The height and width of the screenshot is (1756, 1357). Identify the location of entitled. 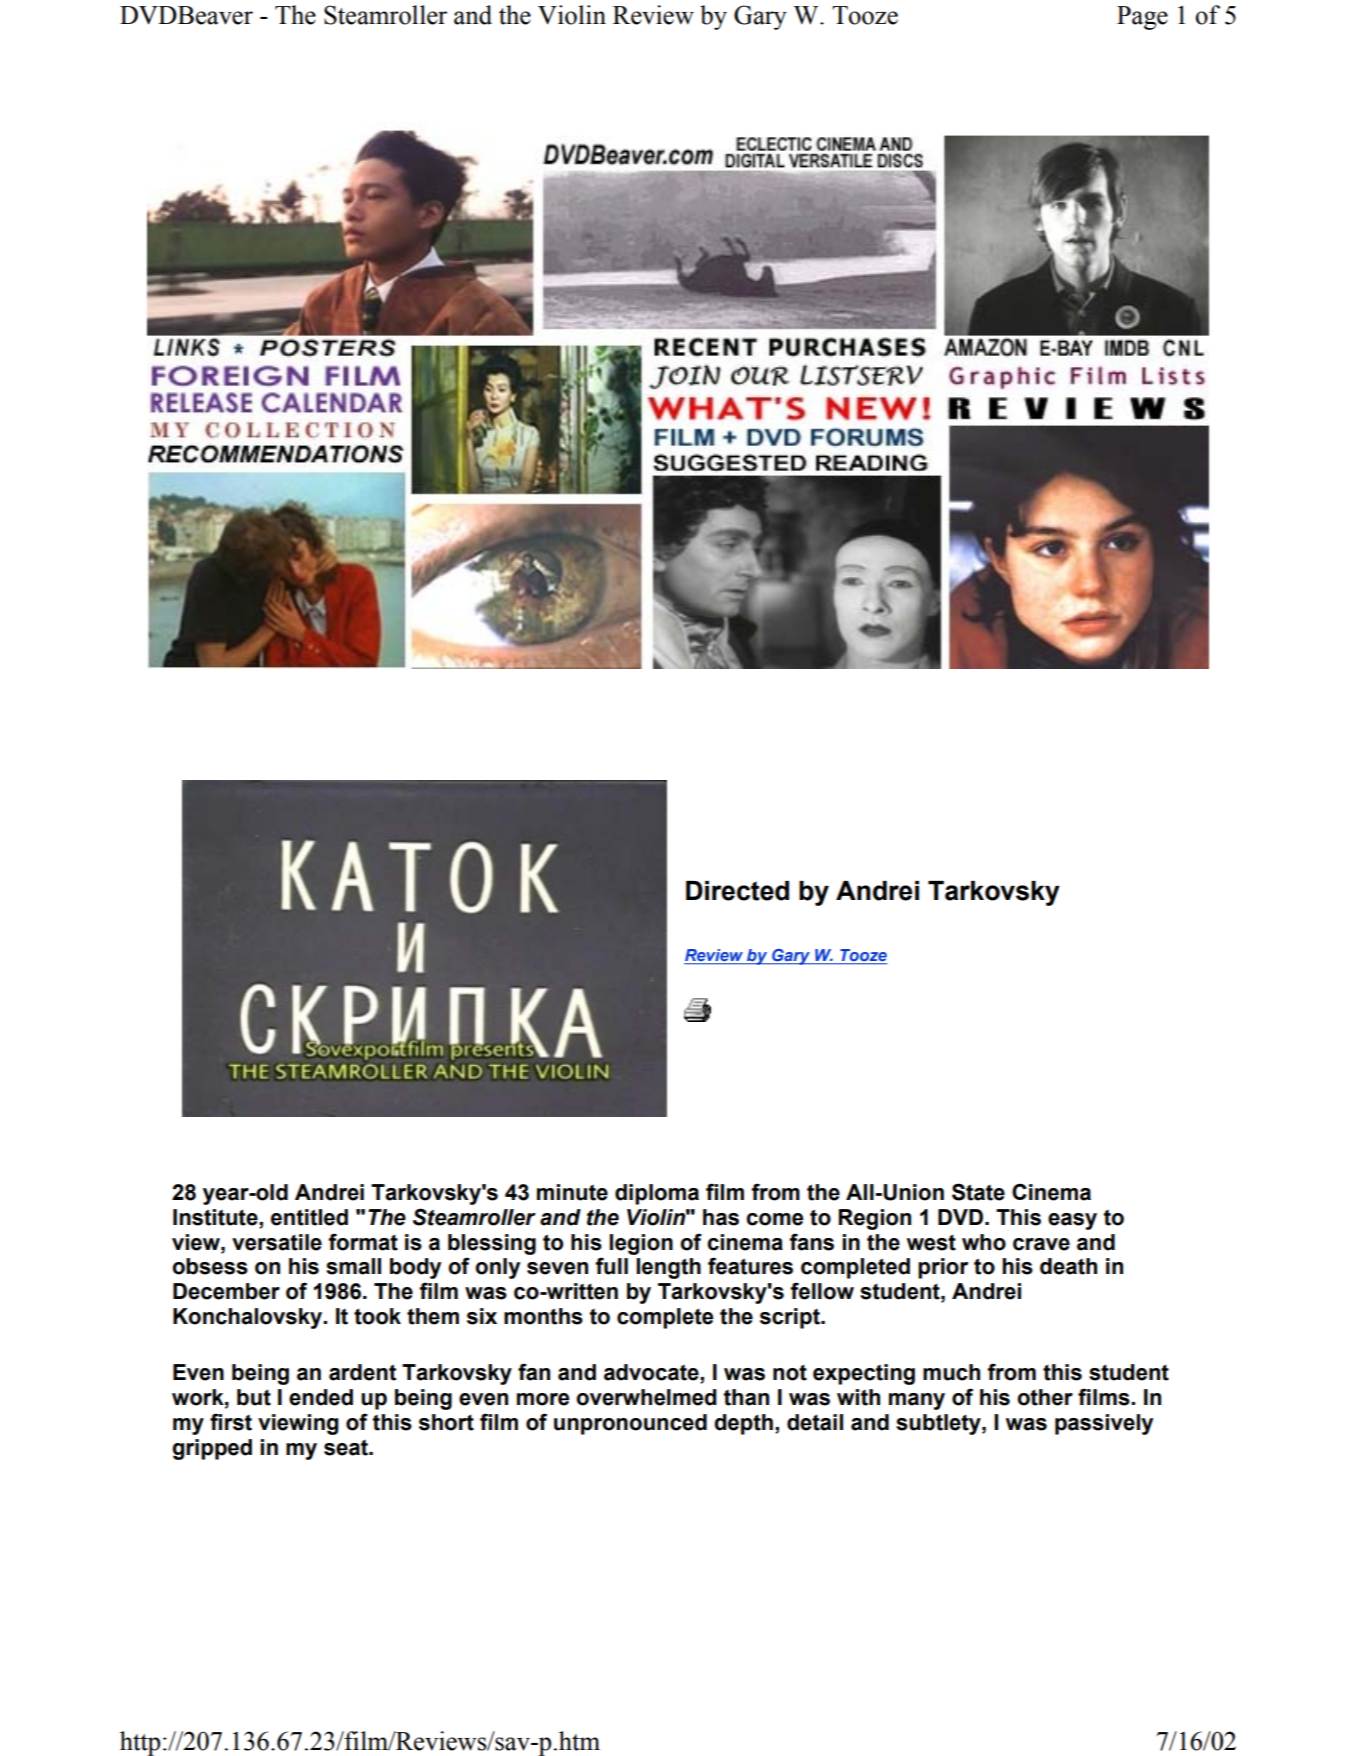
(309, 1217).
